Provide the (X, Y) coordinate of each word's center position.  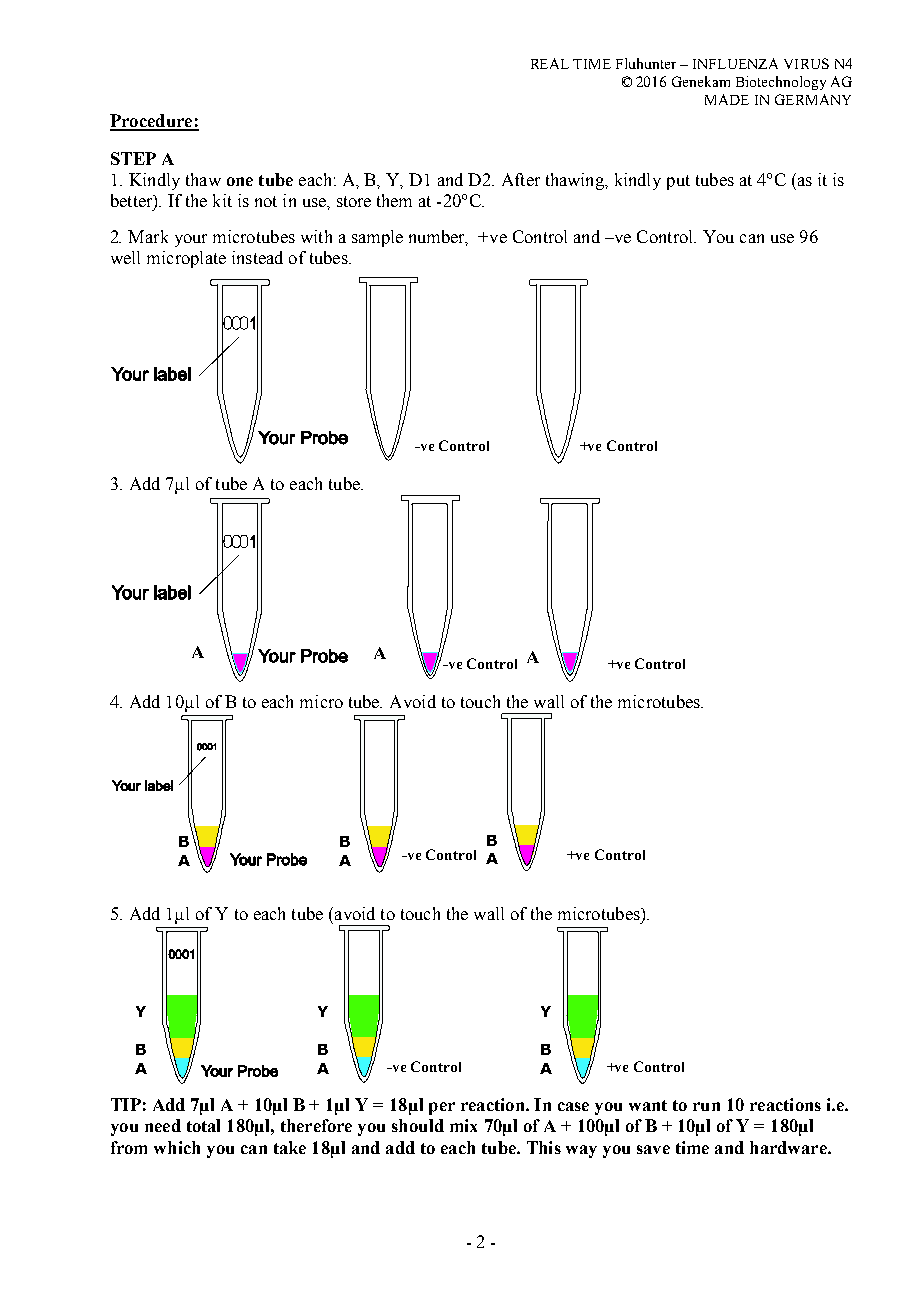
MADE (727, 99)
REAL (550, 63)
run (706, 1106)
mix (463, 1125)
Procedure (152, 122)
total (203, 1125)
